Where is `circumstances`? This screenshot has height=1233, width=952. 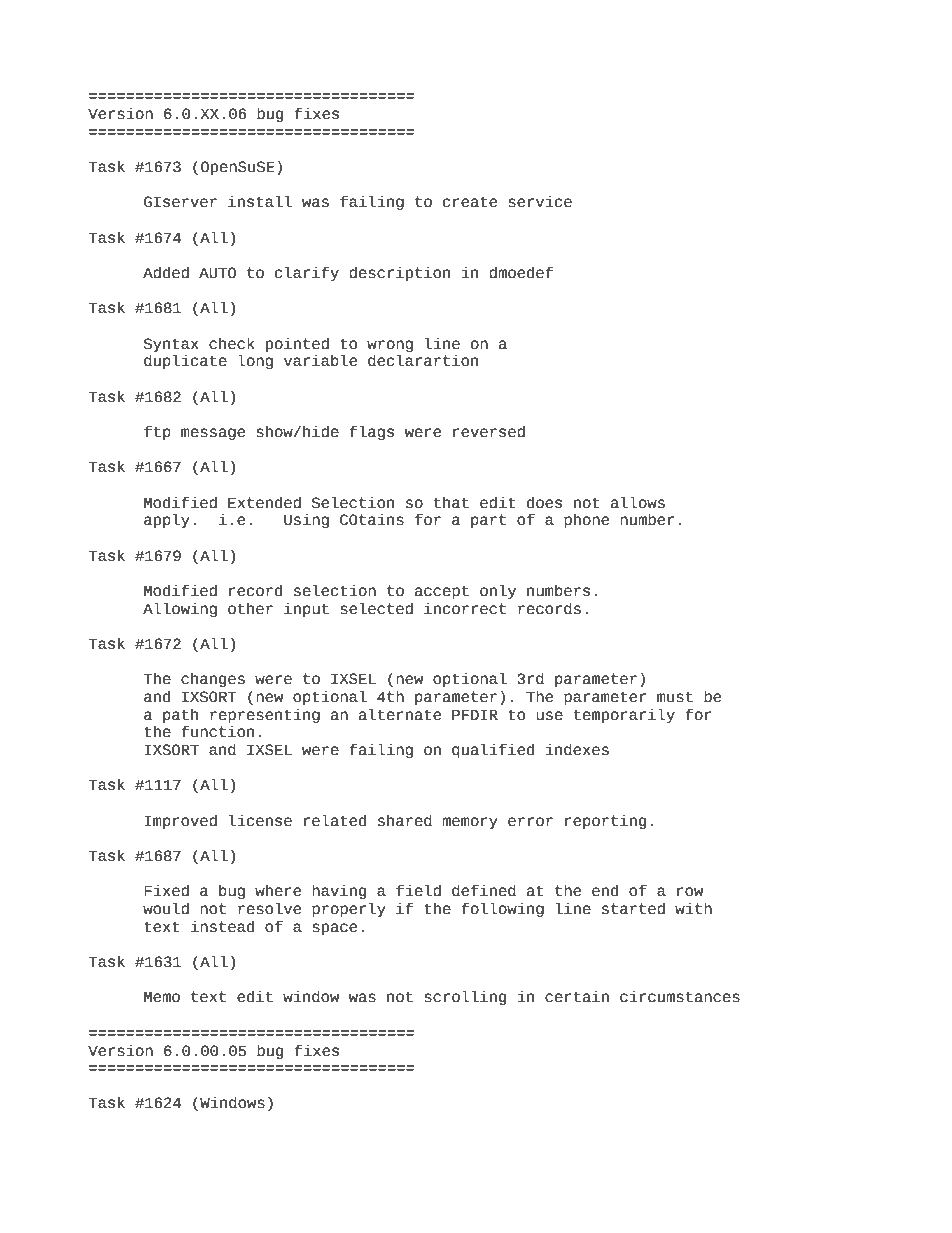
circumstances is located at coordinates (680, 996).
